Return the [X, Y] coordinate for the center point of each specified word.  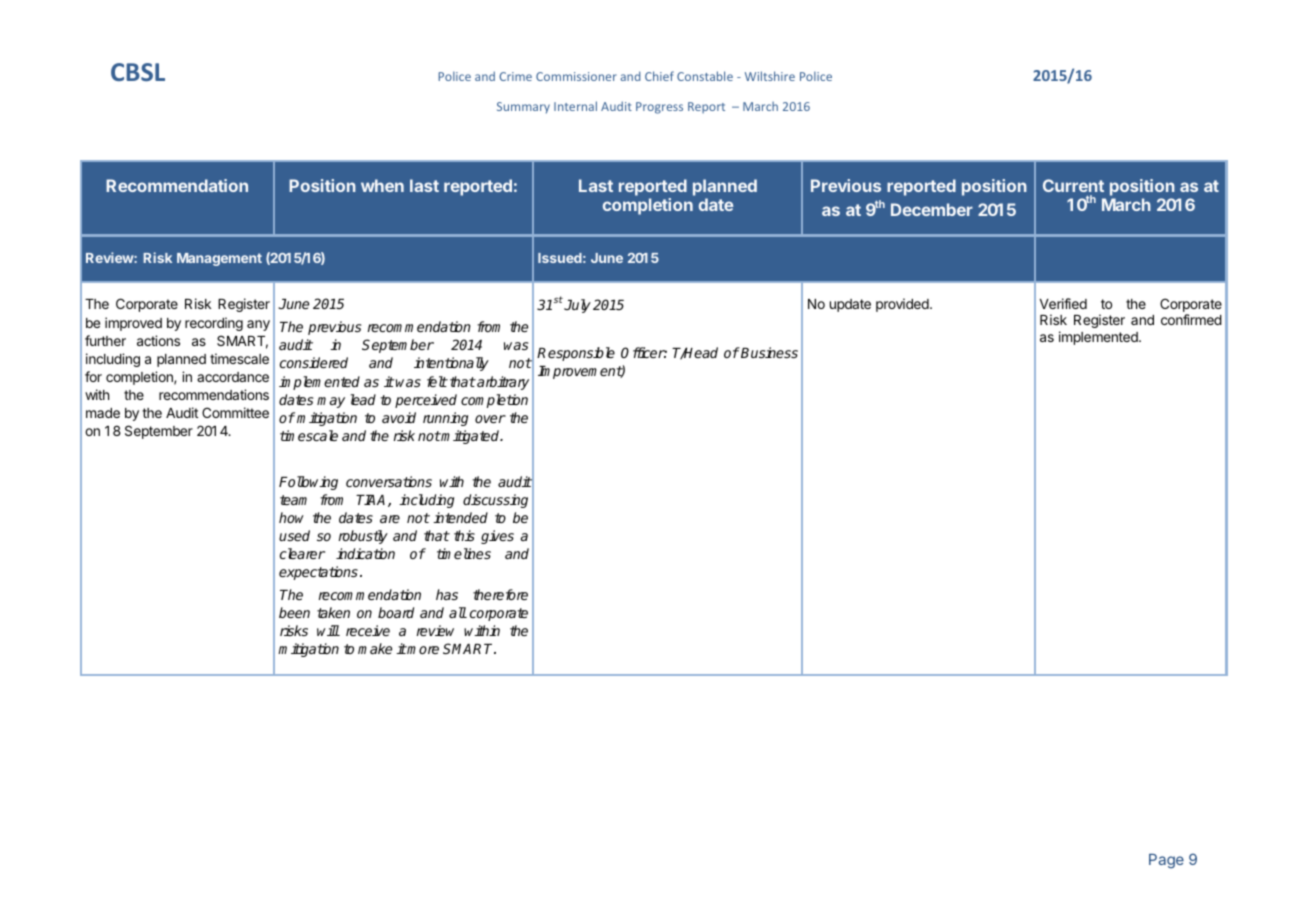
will [328, 630]
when [382, 185]
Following [308, 483]
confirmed [1191, 319]
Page [1166, 861]
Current [1073, 185]
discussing [495, 501]
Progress [659, 108]
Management [219, 259]
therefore [500, 594]
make [375, 648]
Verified [1063, 303]
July [577, 306]
